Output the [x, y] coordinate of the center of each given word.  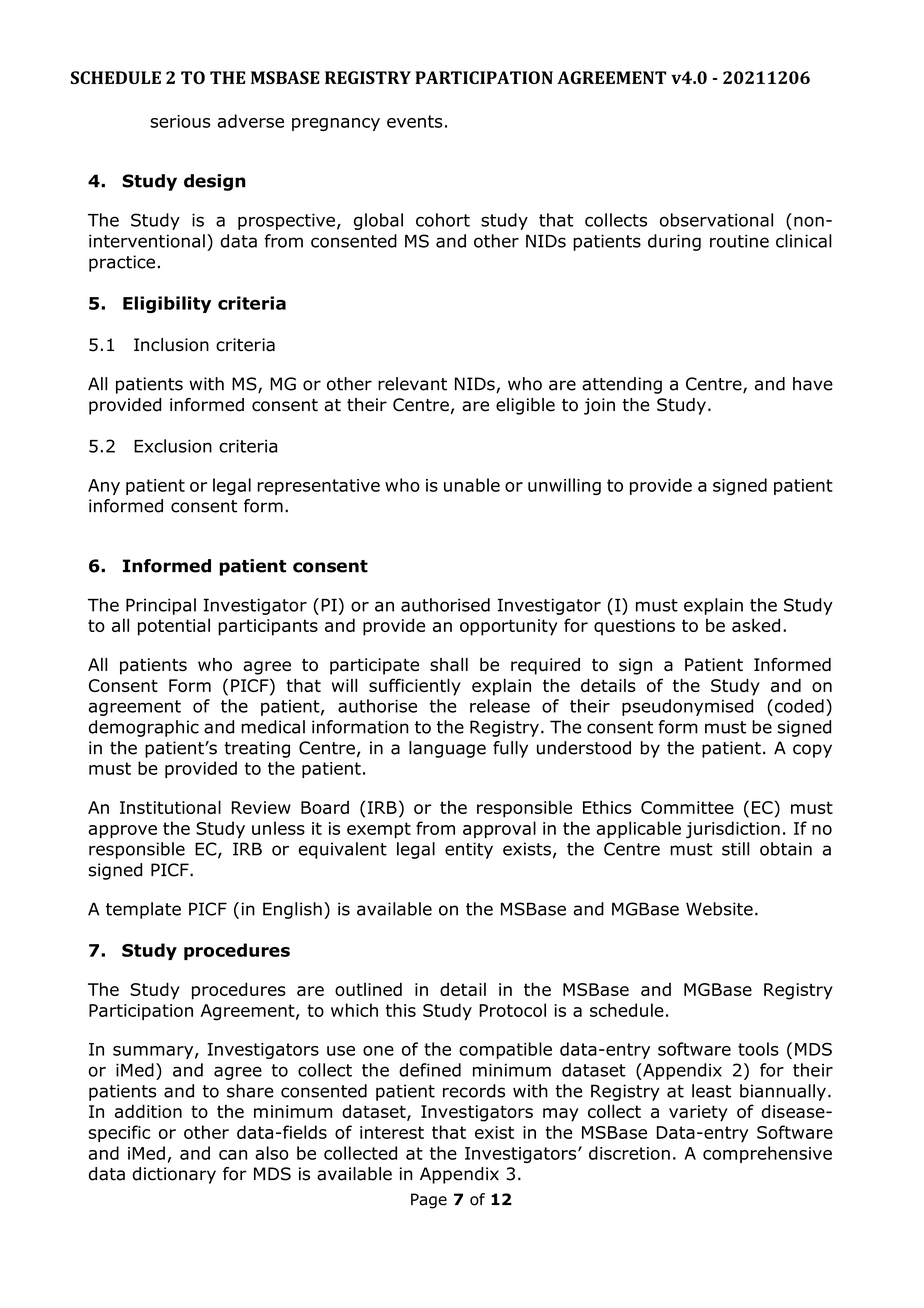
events [415, 121]
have [813, 384]
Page [429, 1201]
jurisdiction [733, 830]
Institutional [170, 807]
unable [472, 485]
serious [180, 121]
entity [469, 850]
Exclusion [173, 446]
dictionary [174, 1175]
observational [716, 220]
